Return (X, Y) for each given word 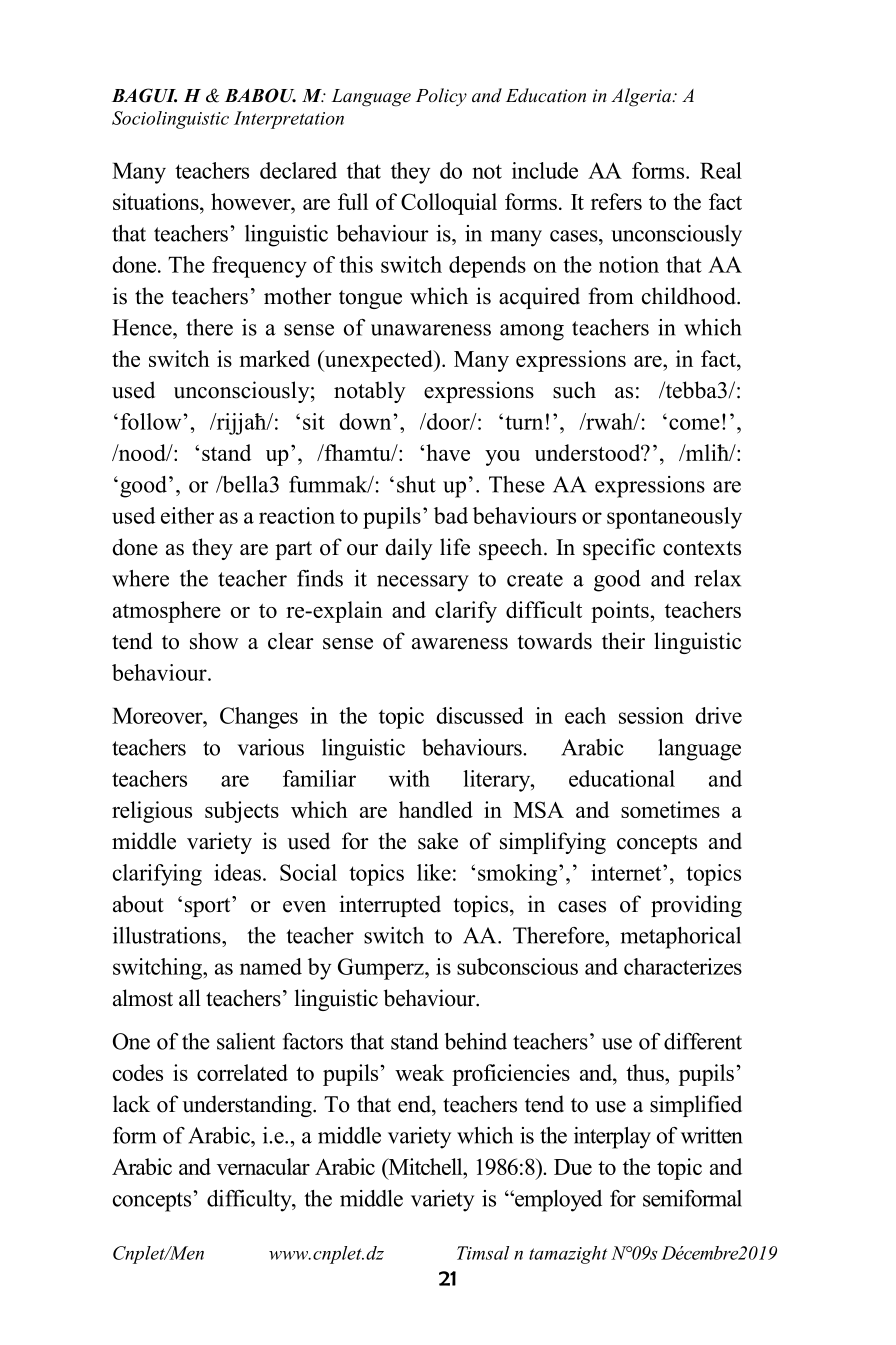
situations (157, 201)
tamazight (568, 1255)
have (448, 452)
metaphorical (680, 938)
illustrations (168, 935)
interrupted (390, 906)
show (214, 641)
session (651, 715)
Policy (441, 97)
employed (557, 1201)
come (694, 424)
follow (150, 421)
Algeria (642, 97)
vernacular (263, 1166)
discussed (480, 715)
